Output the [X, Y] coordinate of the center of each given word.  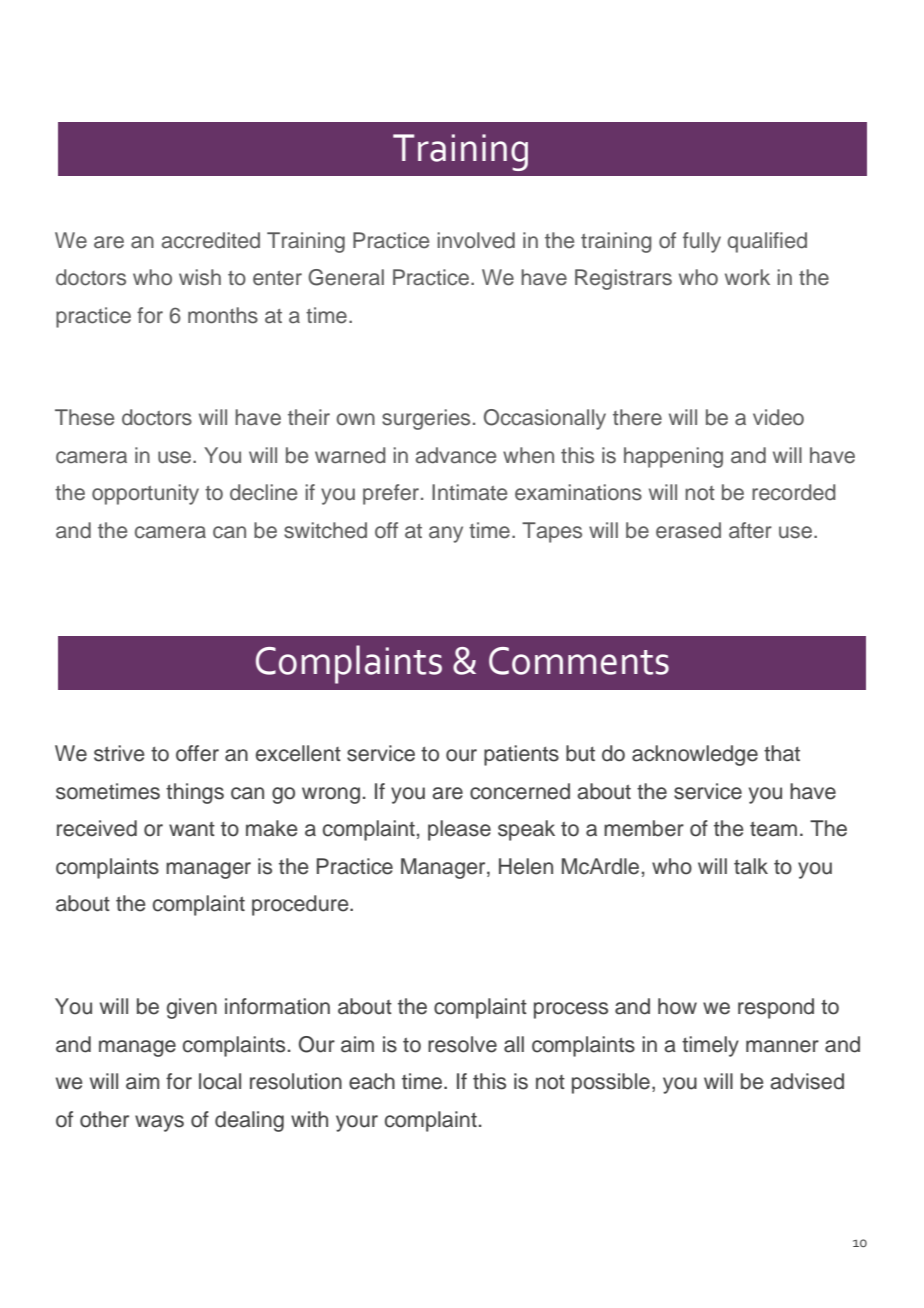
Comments [579, 661]
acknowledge [695, 755]
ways [159, 1123]
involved [476, 240]
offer [197, 753]
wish [200, 277]
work [747, 277]
